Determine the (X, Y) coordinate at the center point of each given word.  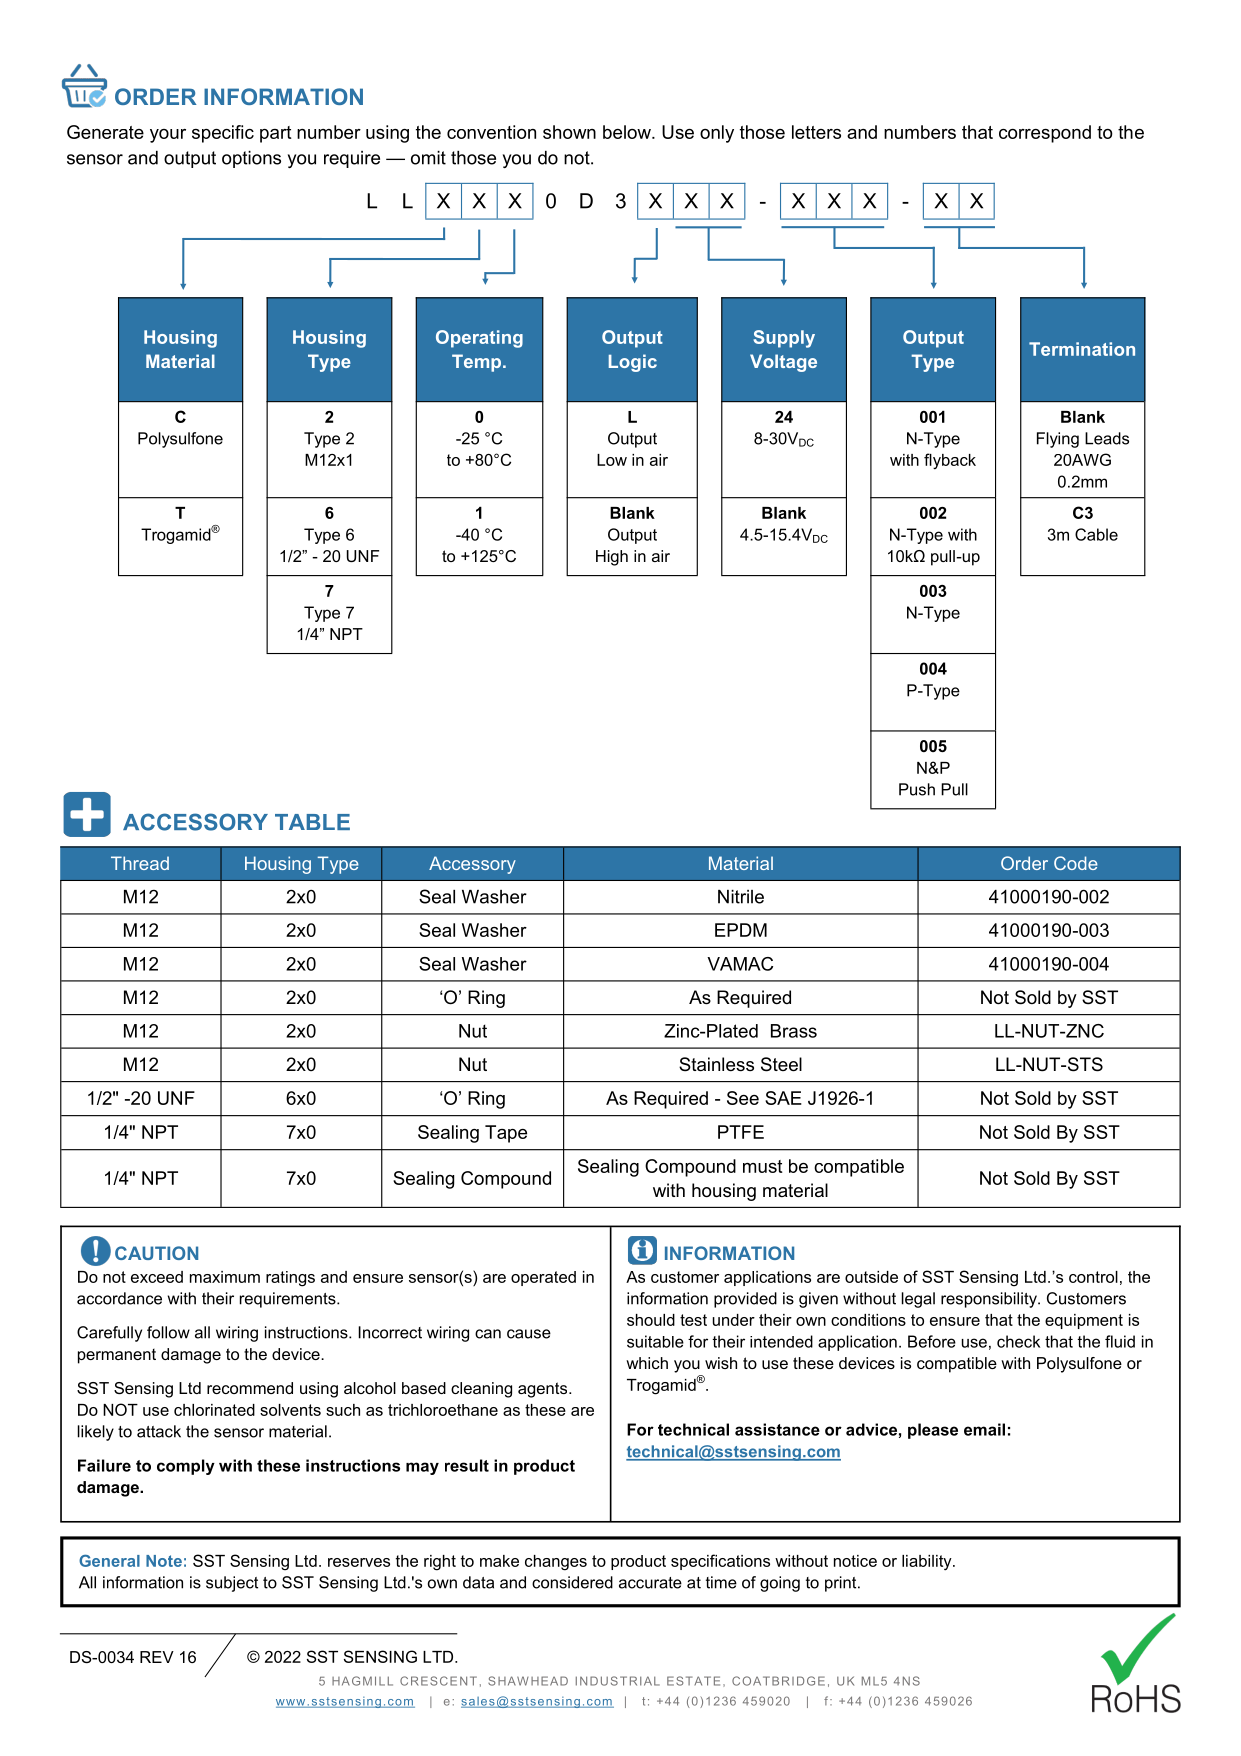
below (628, 132)
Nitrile (741, 897)
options (251, 159)
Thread (140, 863)
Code (1076, 863)
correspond (1045, 134)
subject (232, 1584)
